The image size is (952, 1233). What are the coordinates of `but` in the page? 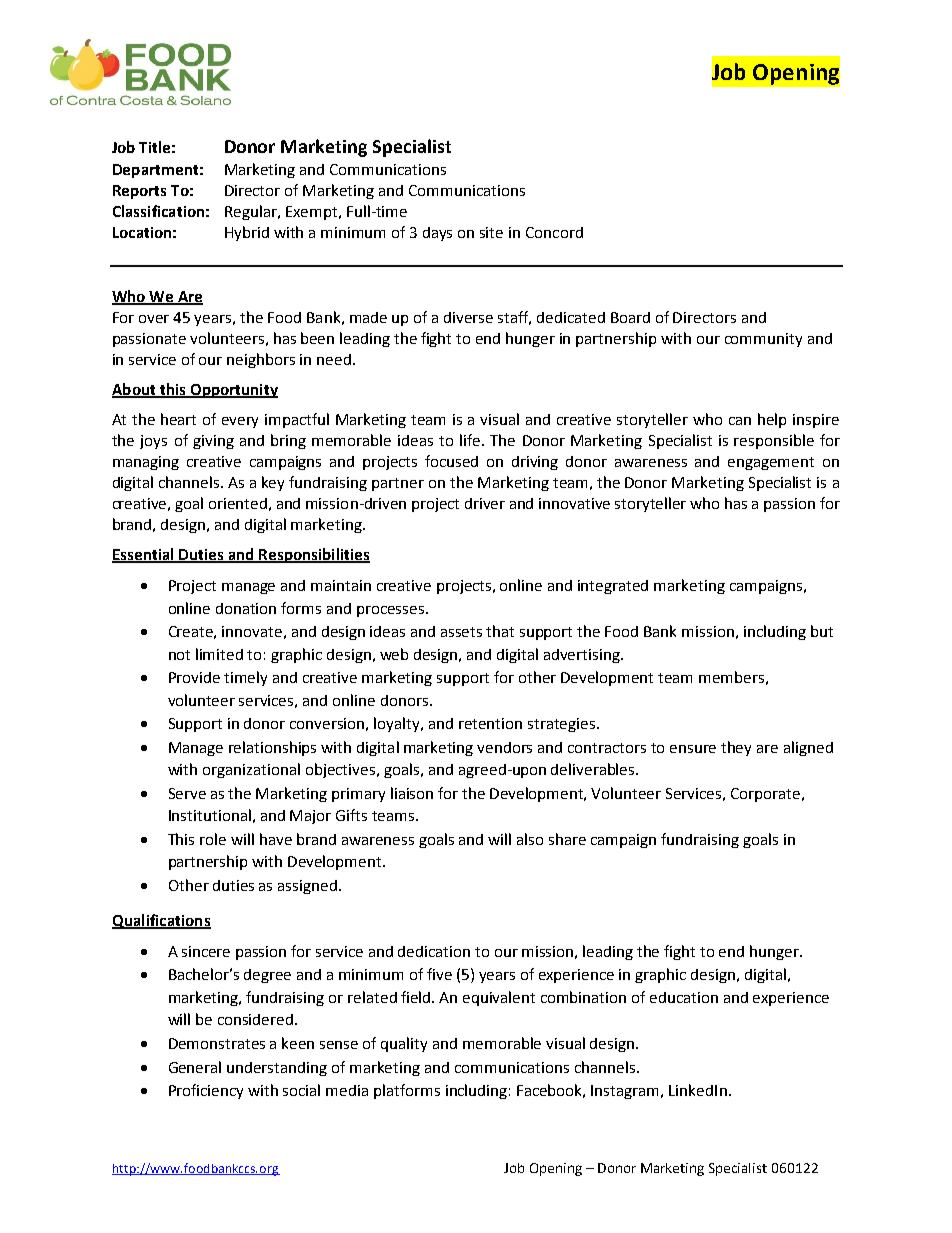 It's located at (822, 631).
